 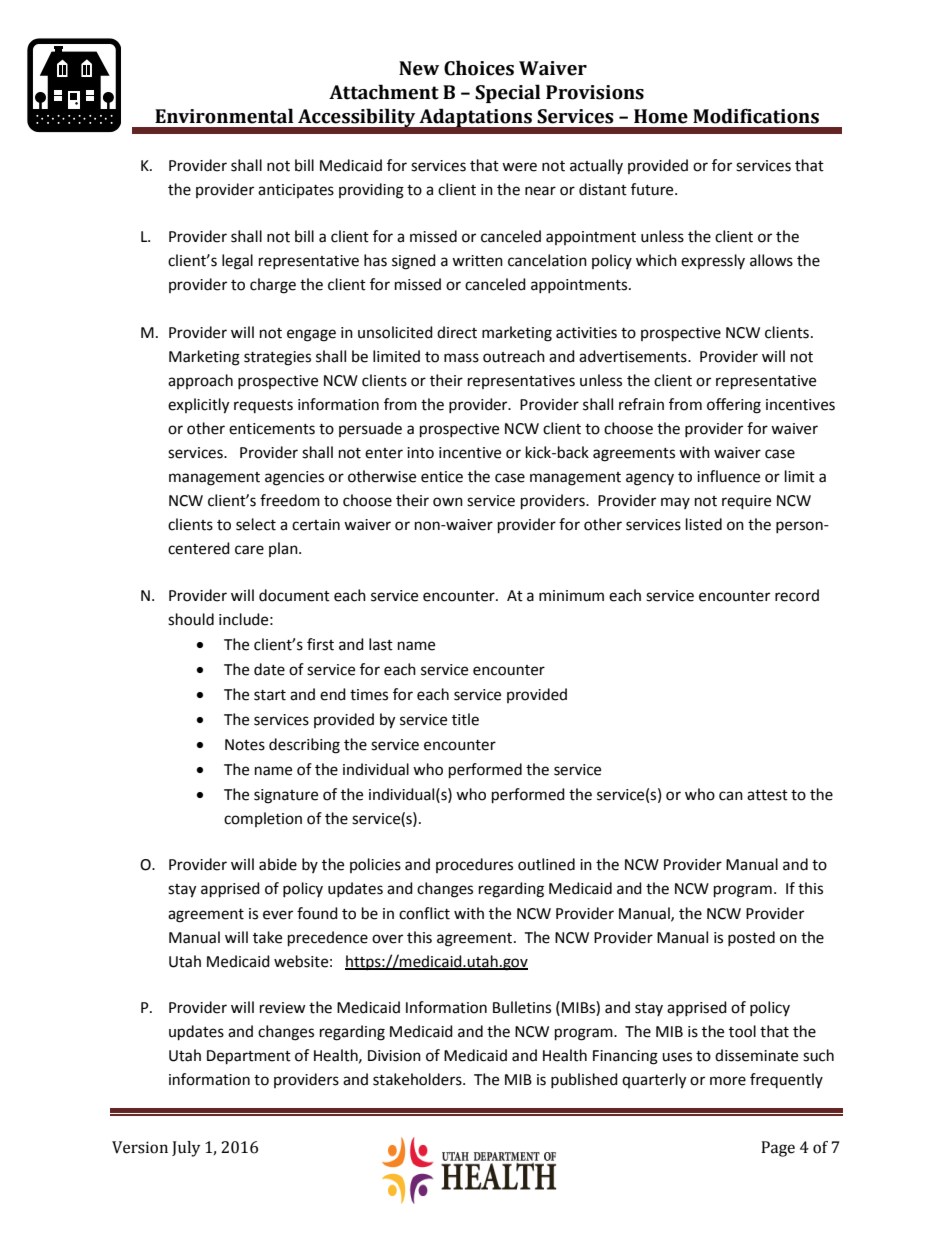 What do you see at coordinates (245, 745) in the screenshot?
I see `Notes` at bounding box center [245, 745].
